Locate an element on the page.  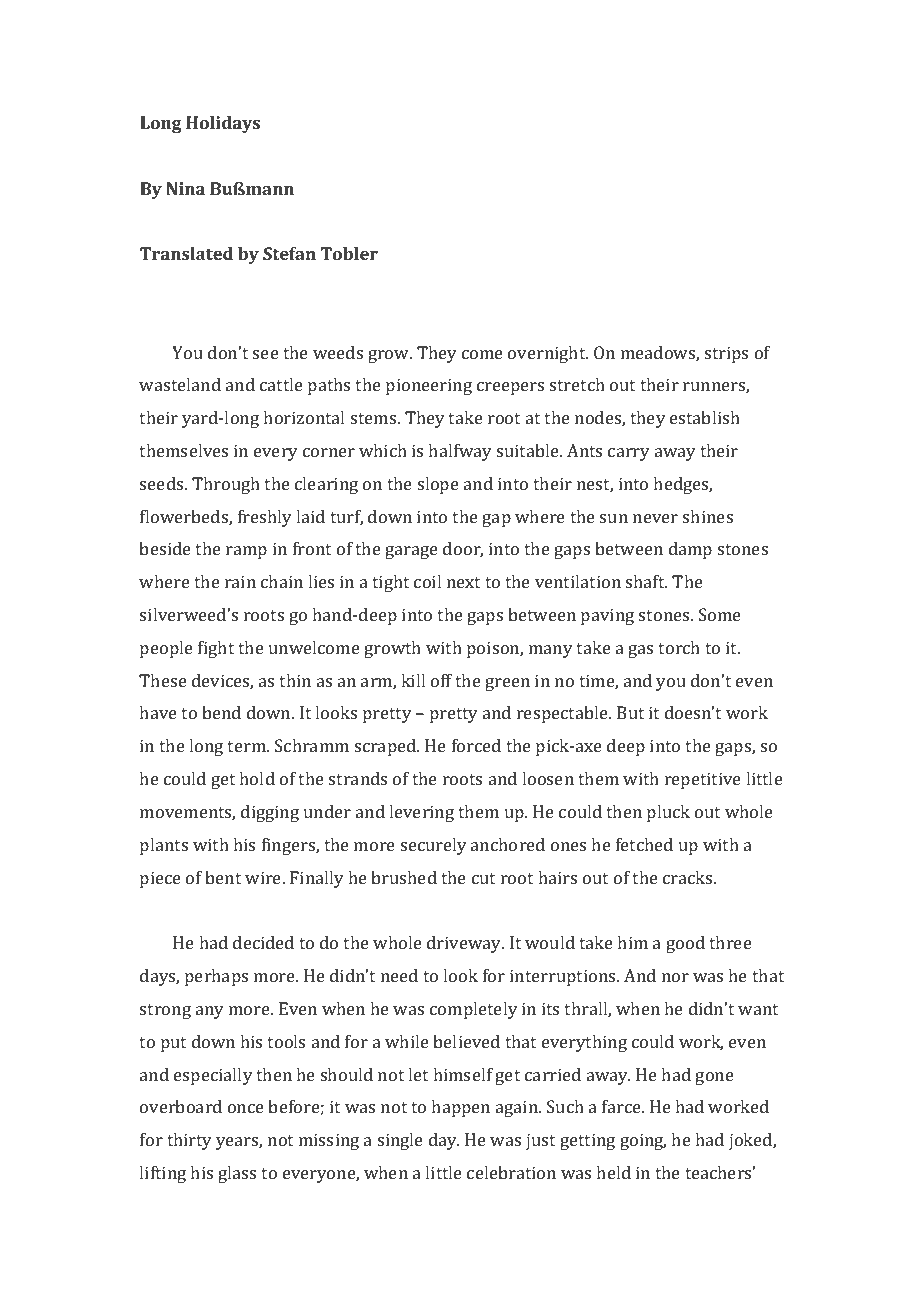
Through is located at coordinates (226, 485).
